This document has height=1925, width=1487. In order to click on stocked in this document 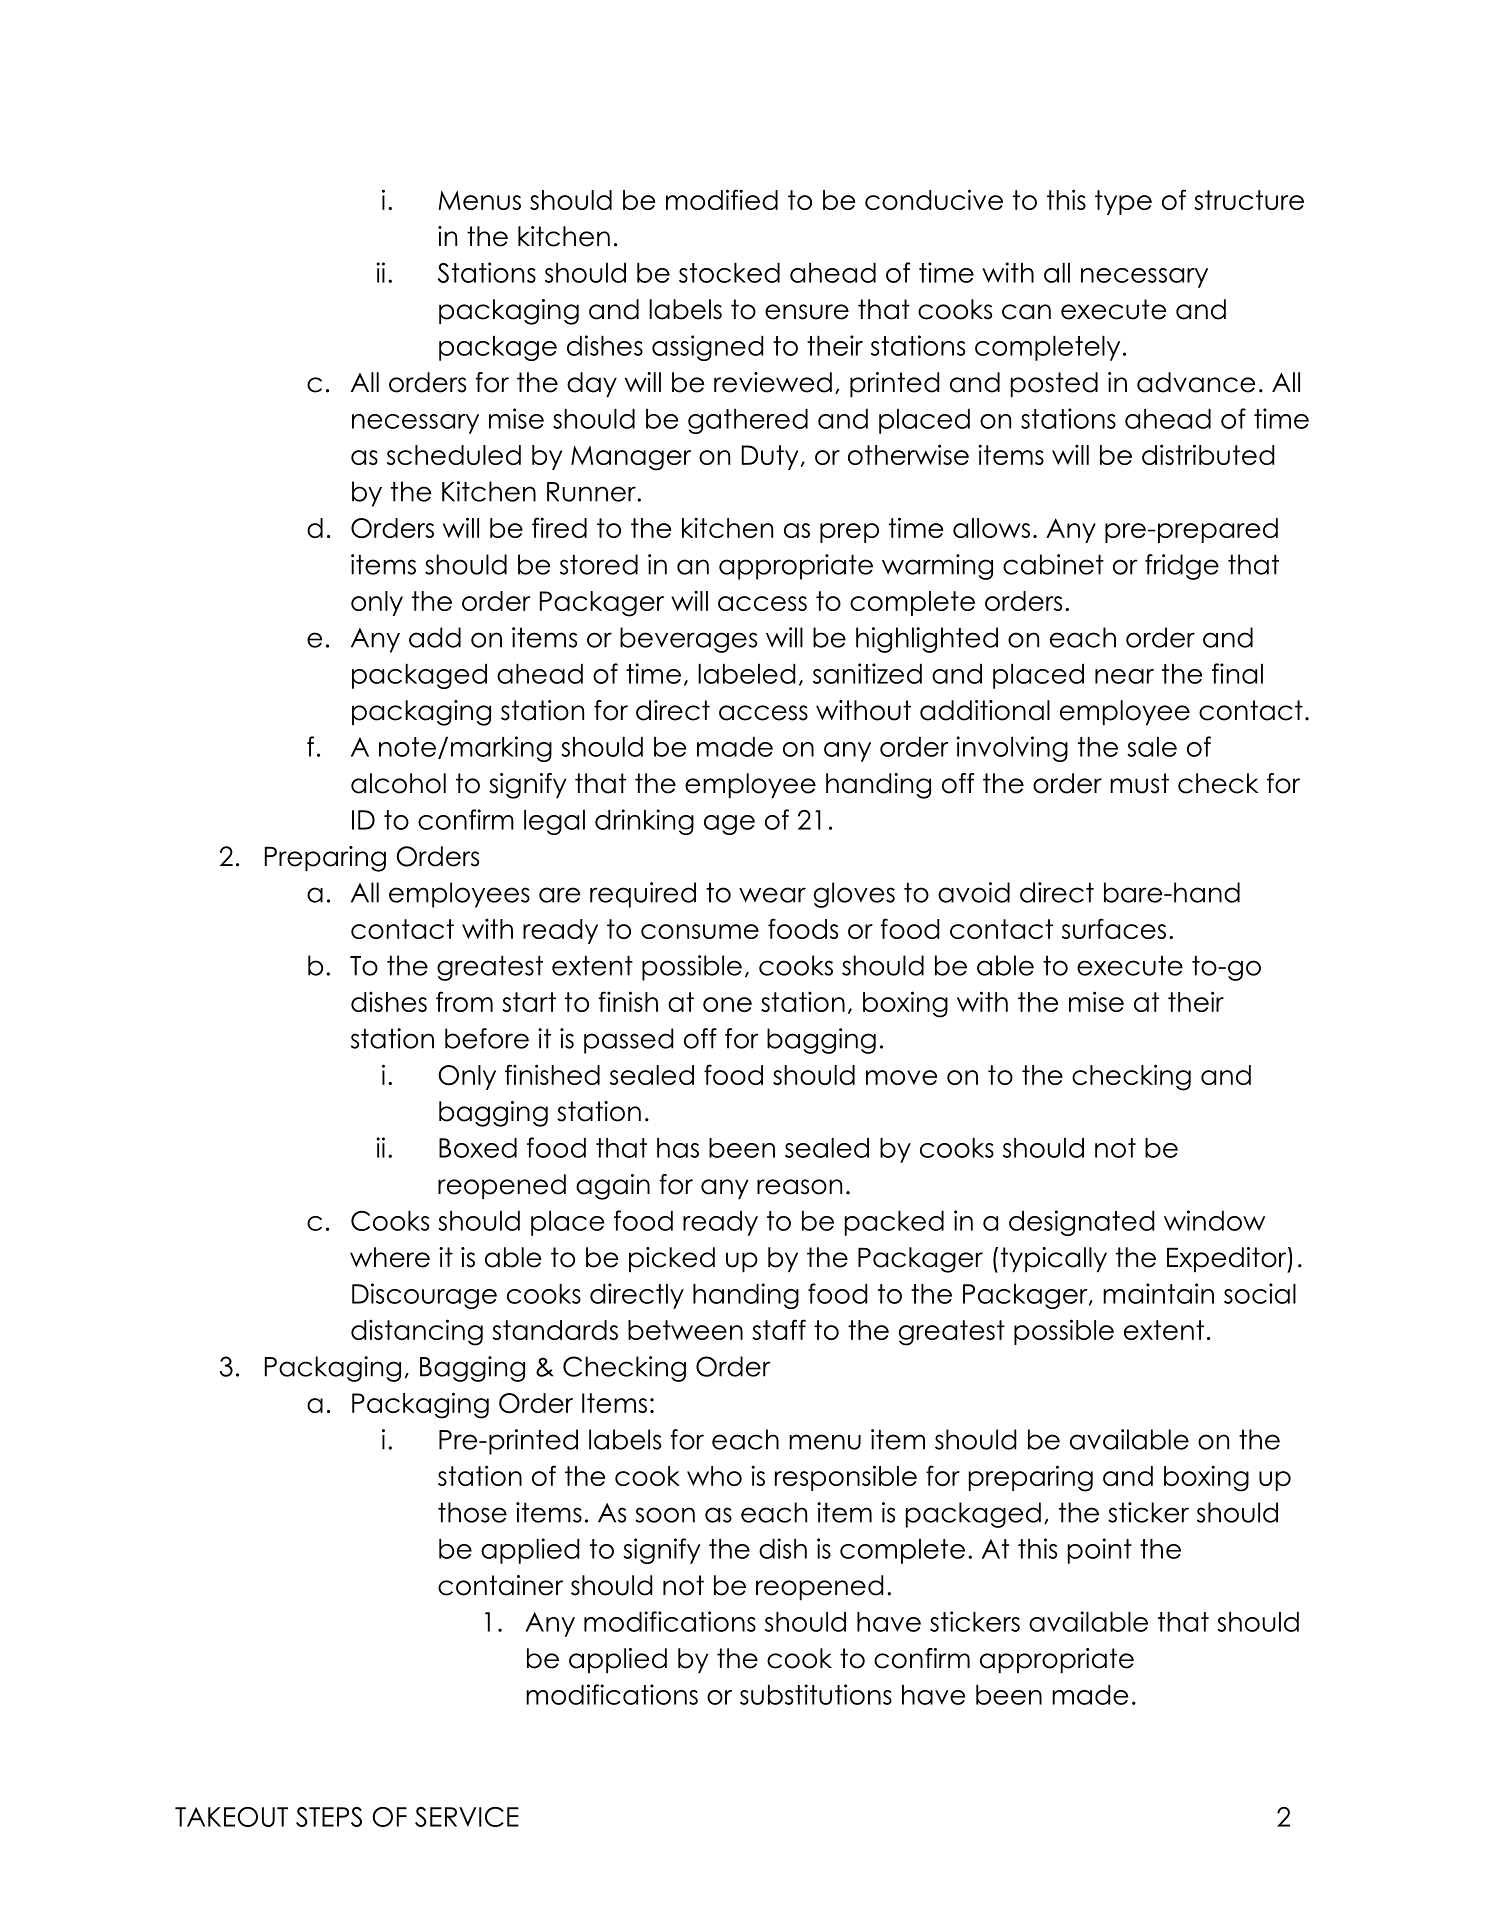, I will do `click(729, 273)`.
